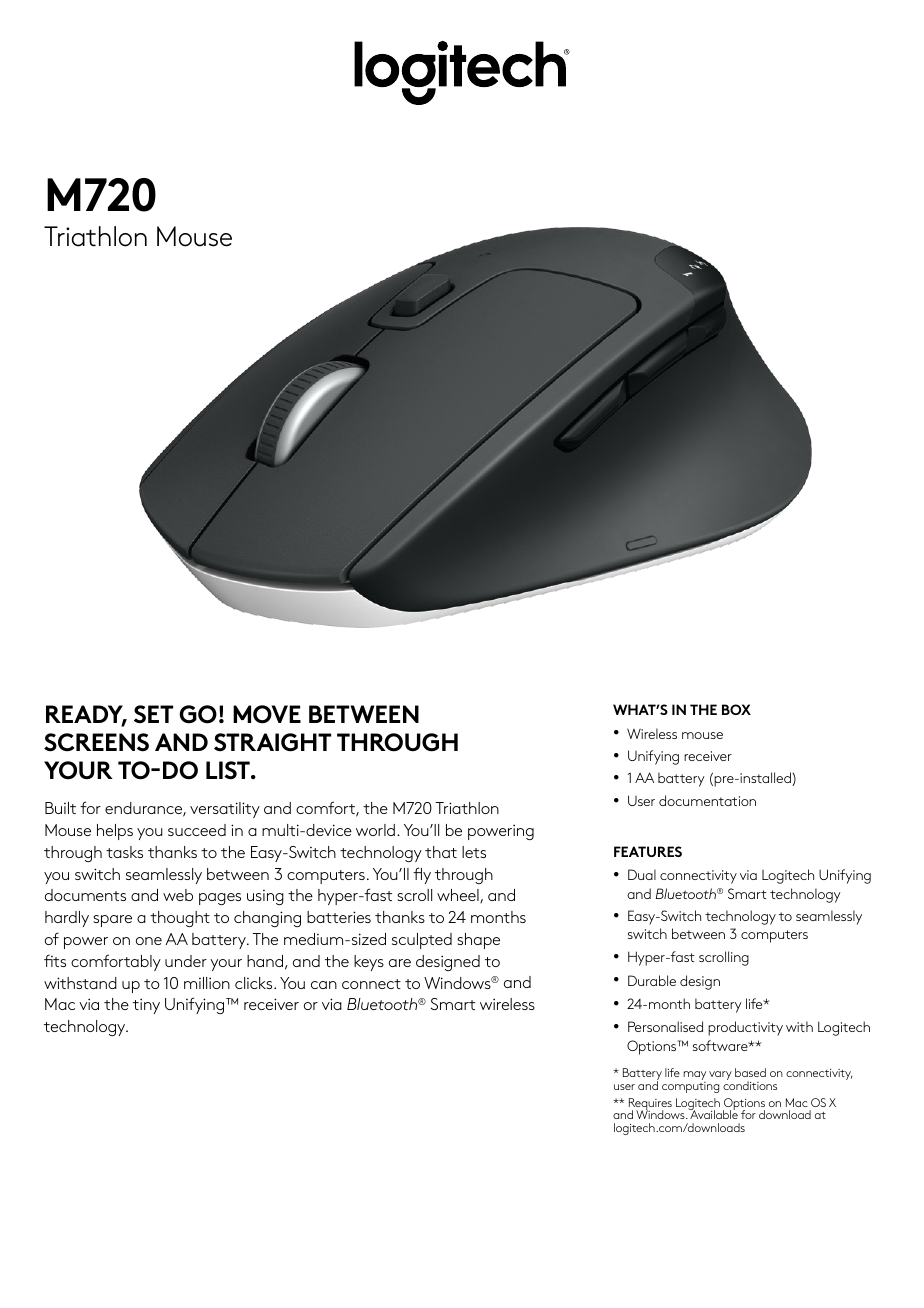  What do you see at coordinates (207, 983) in the image?
I see `million` at bounding box center [207, 983].
